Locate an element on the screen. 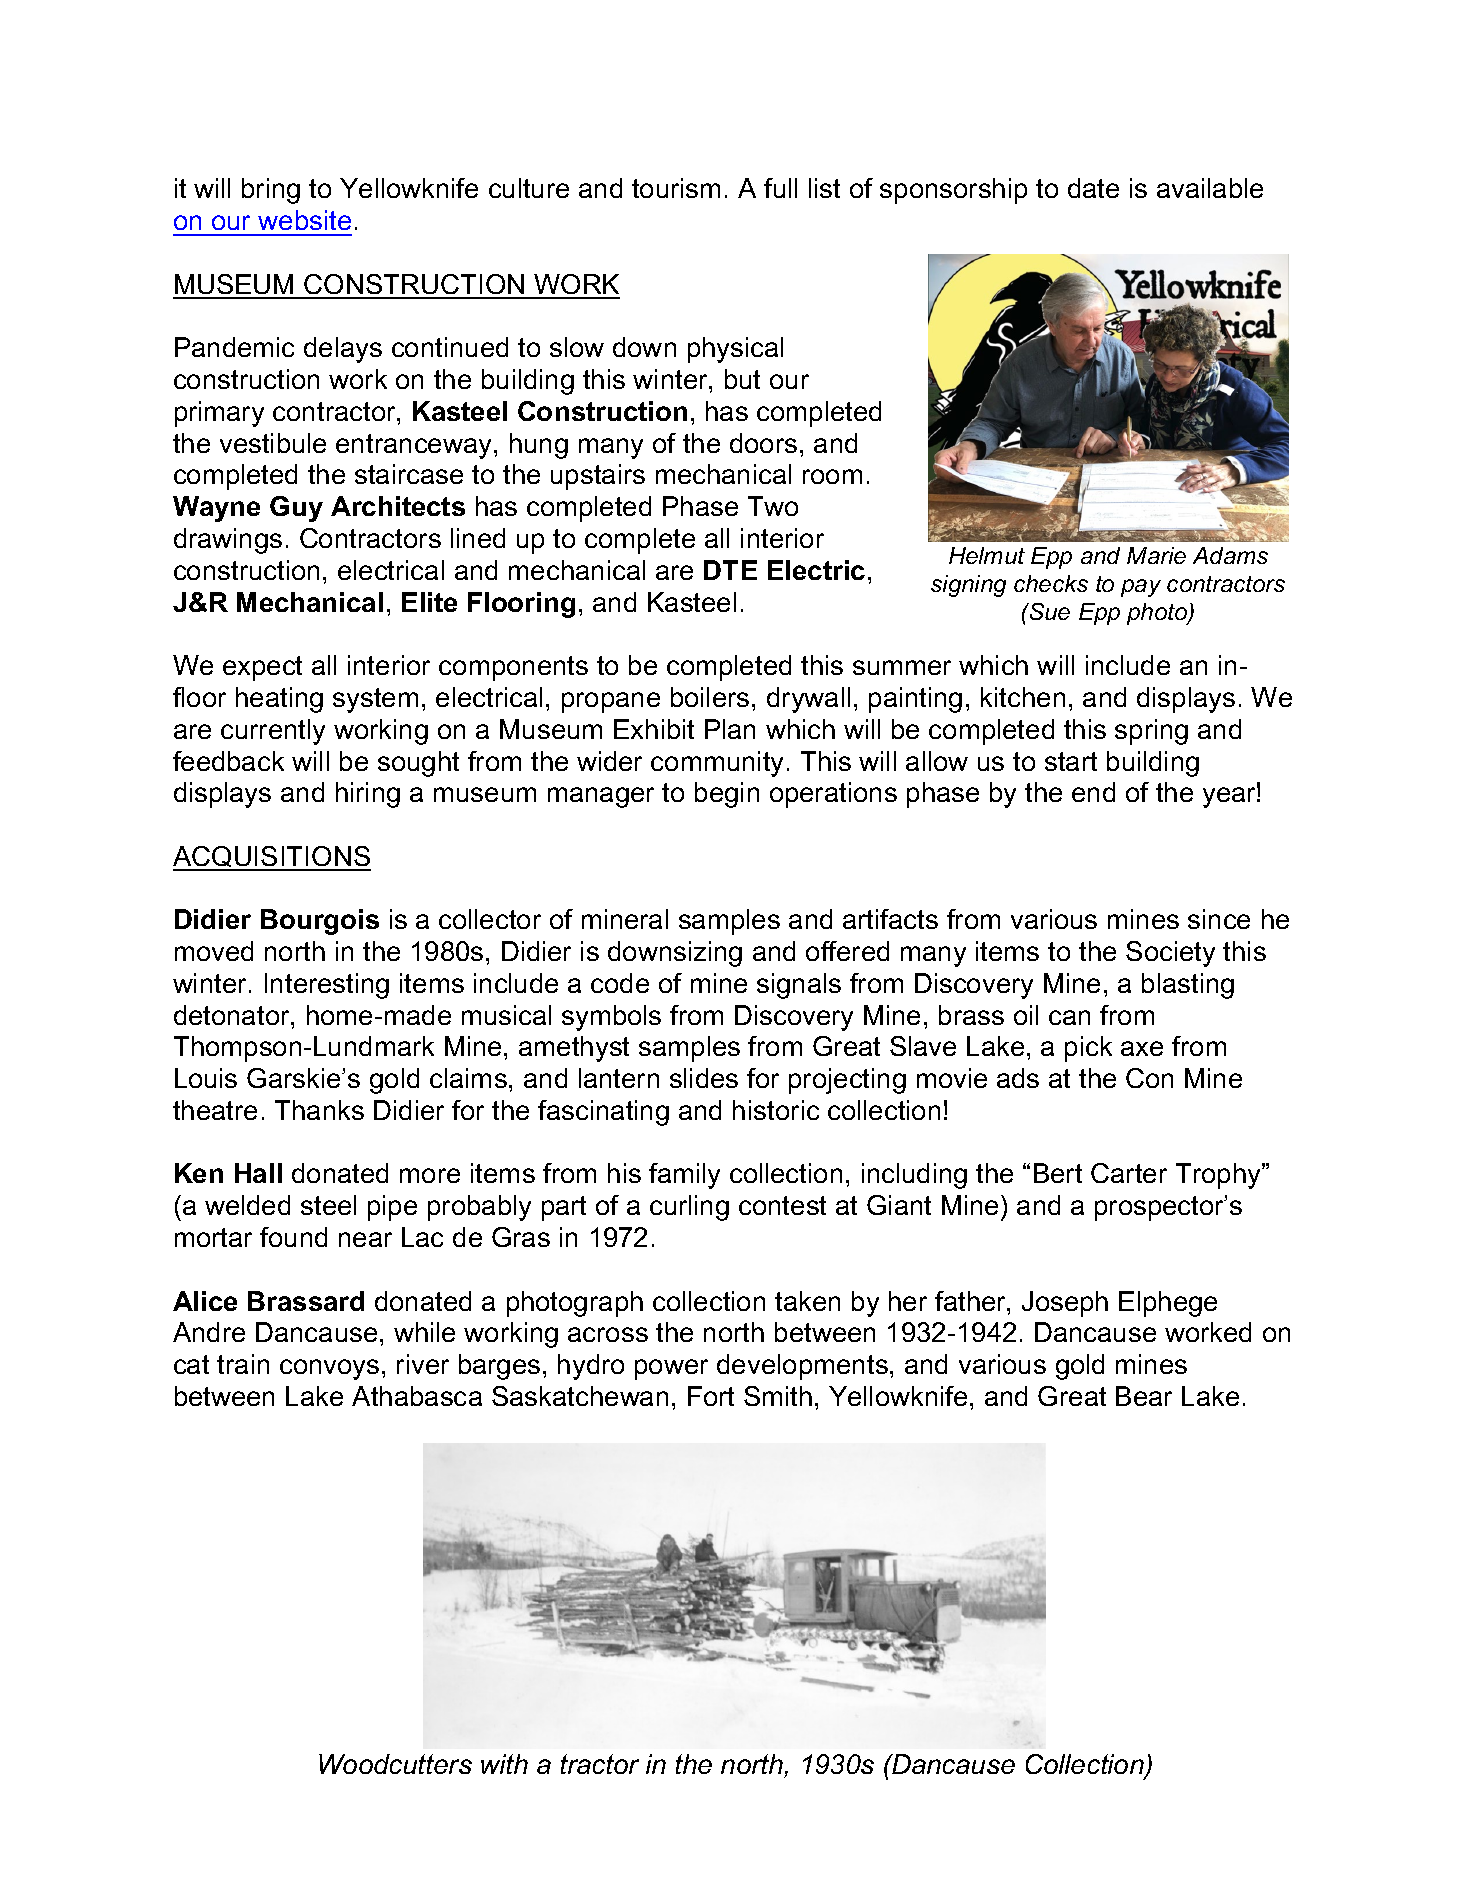 This screenshot has height=1903, width=1471. end is located at coordinates (1093, 792).
